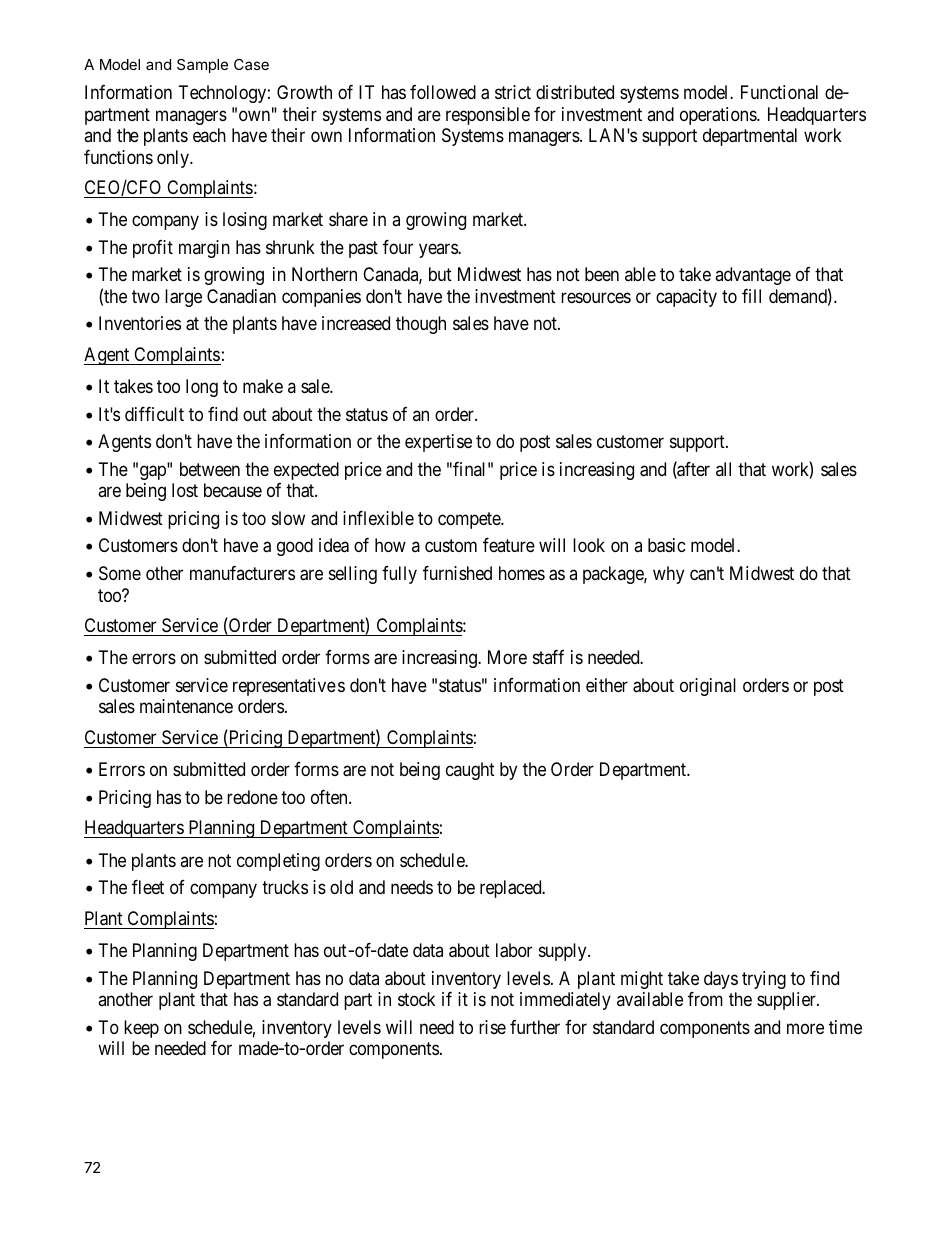  Describe the element at coordinates (513, 92) in the screenshot. I see `strict` at that location.
